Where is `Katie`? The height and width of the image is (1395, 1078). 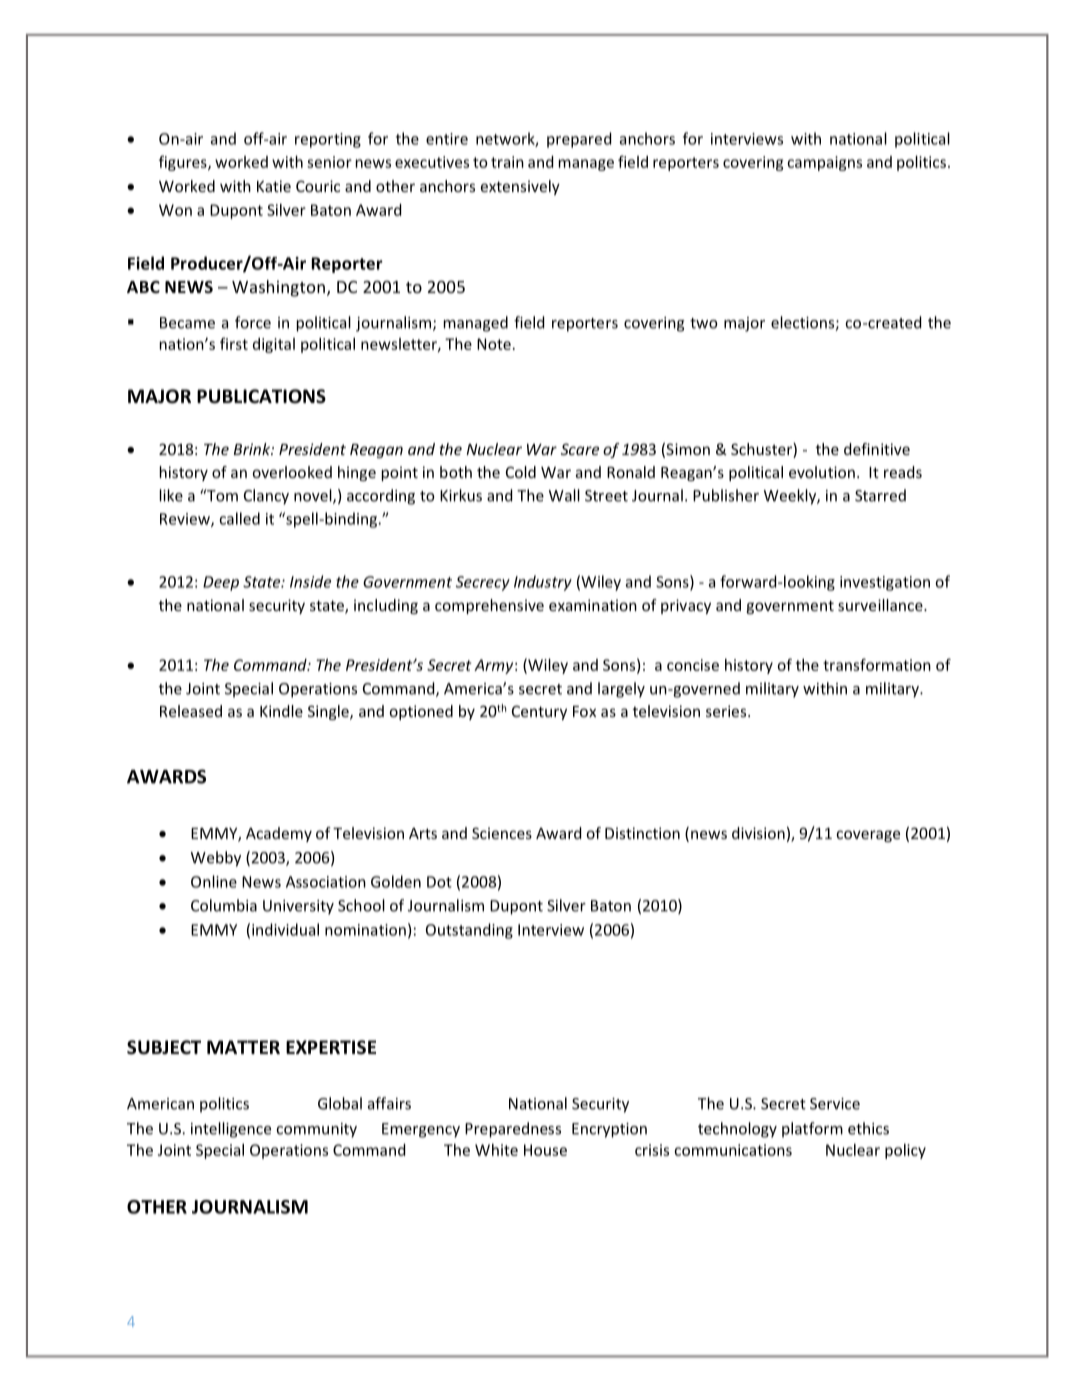 Katie is located at coordinates (274, 186).
